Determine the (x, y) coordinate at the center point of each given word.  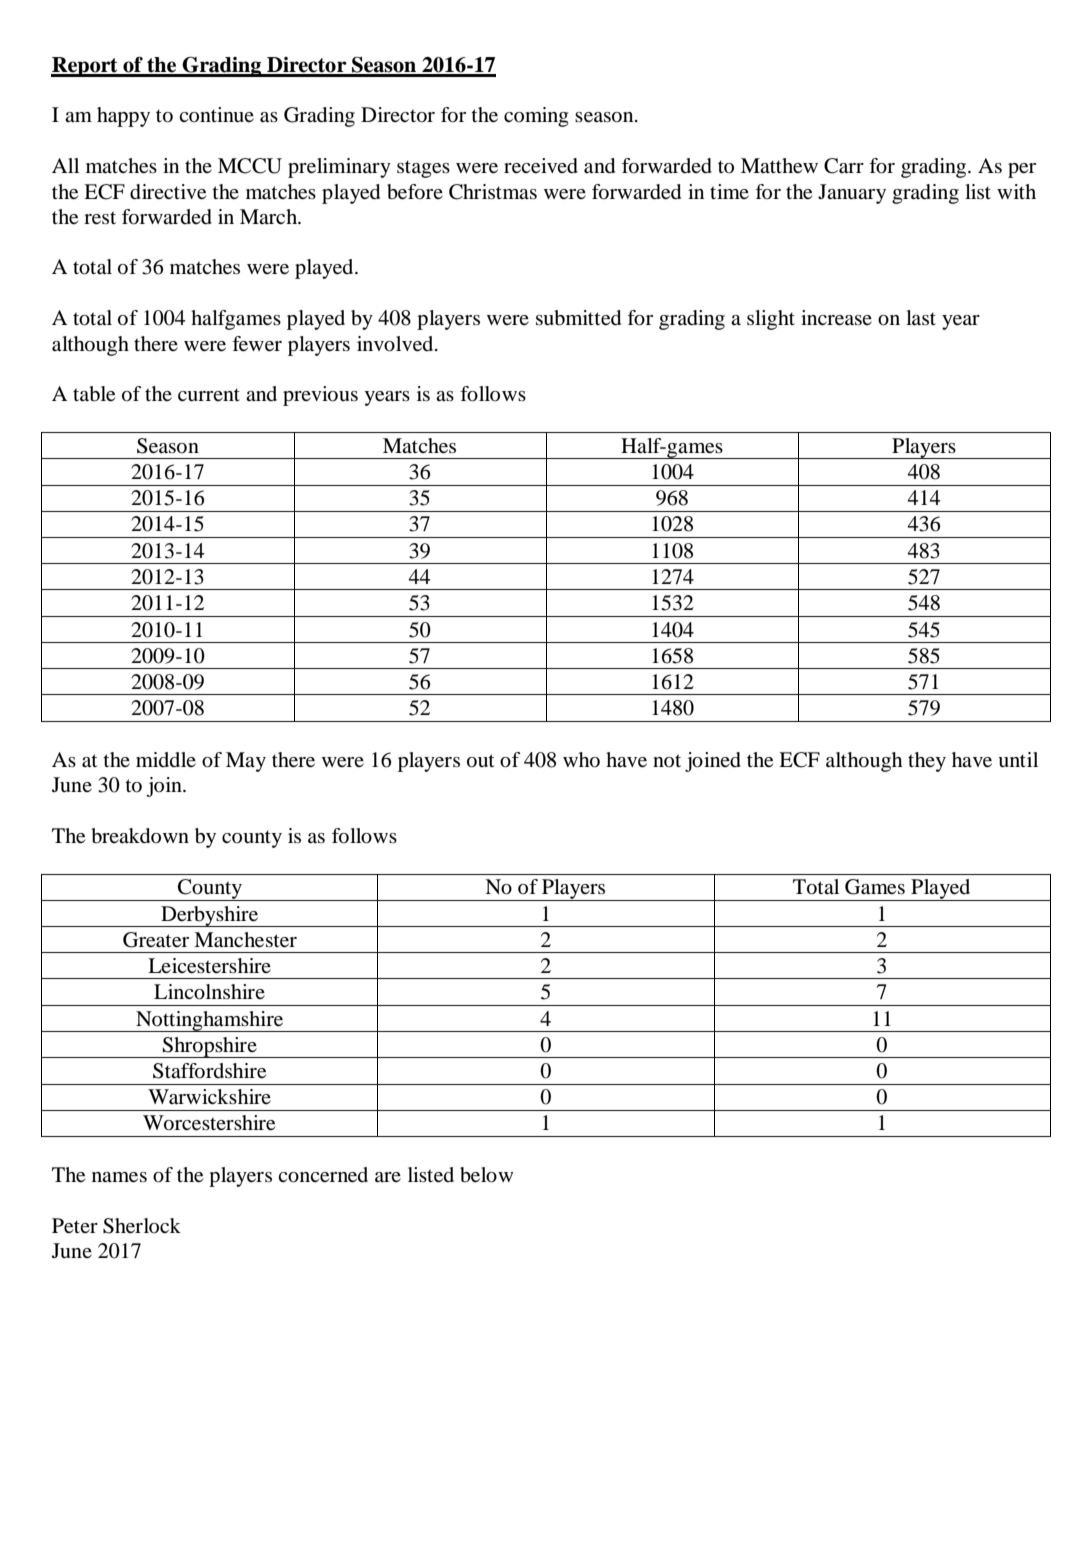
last (921, 317)
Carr (844, 166)
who (581, 760)
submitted (578, 318)
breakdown (140, 836)
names (119, 1177)
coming (536, 117)
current (209, 395)
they (927, 762)
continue (216, 115)
